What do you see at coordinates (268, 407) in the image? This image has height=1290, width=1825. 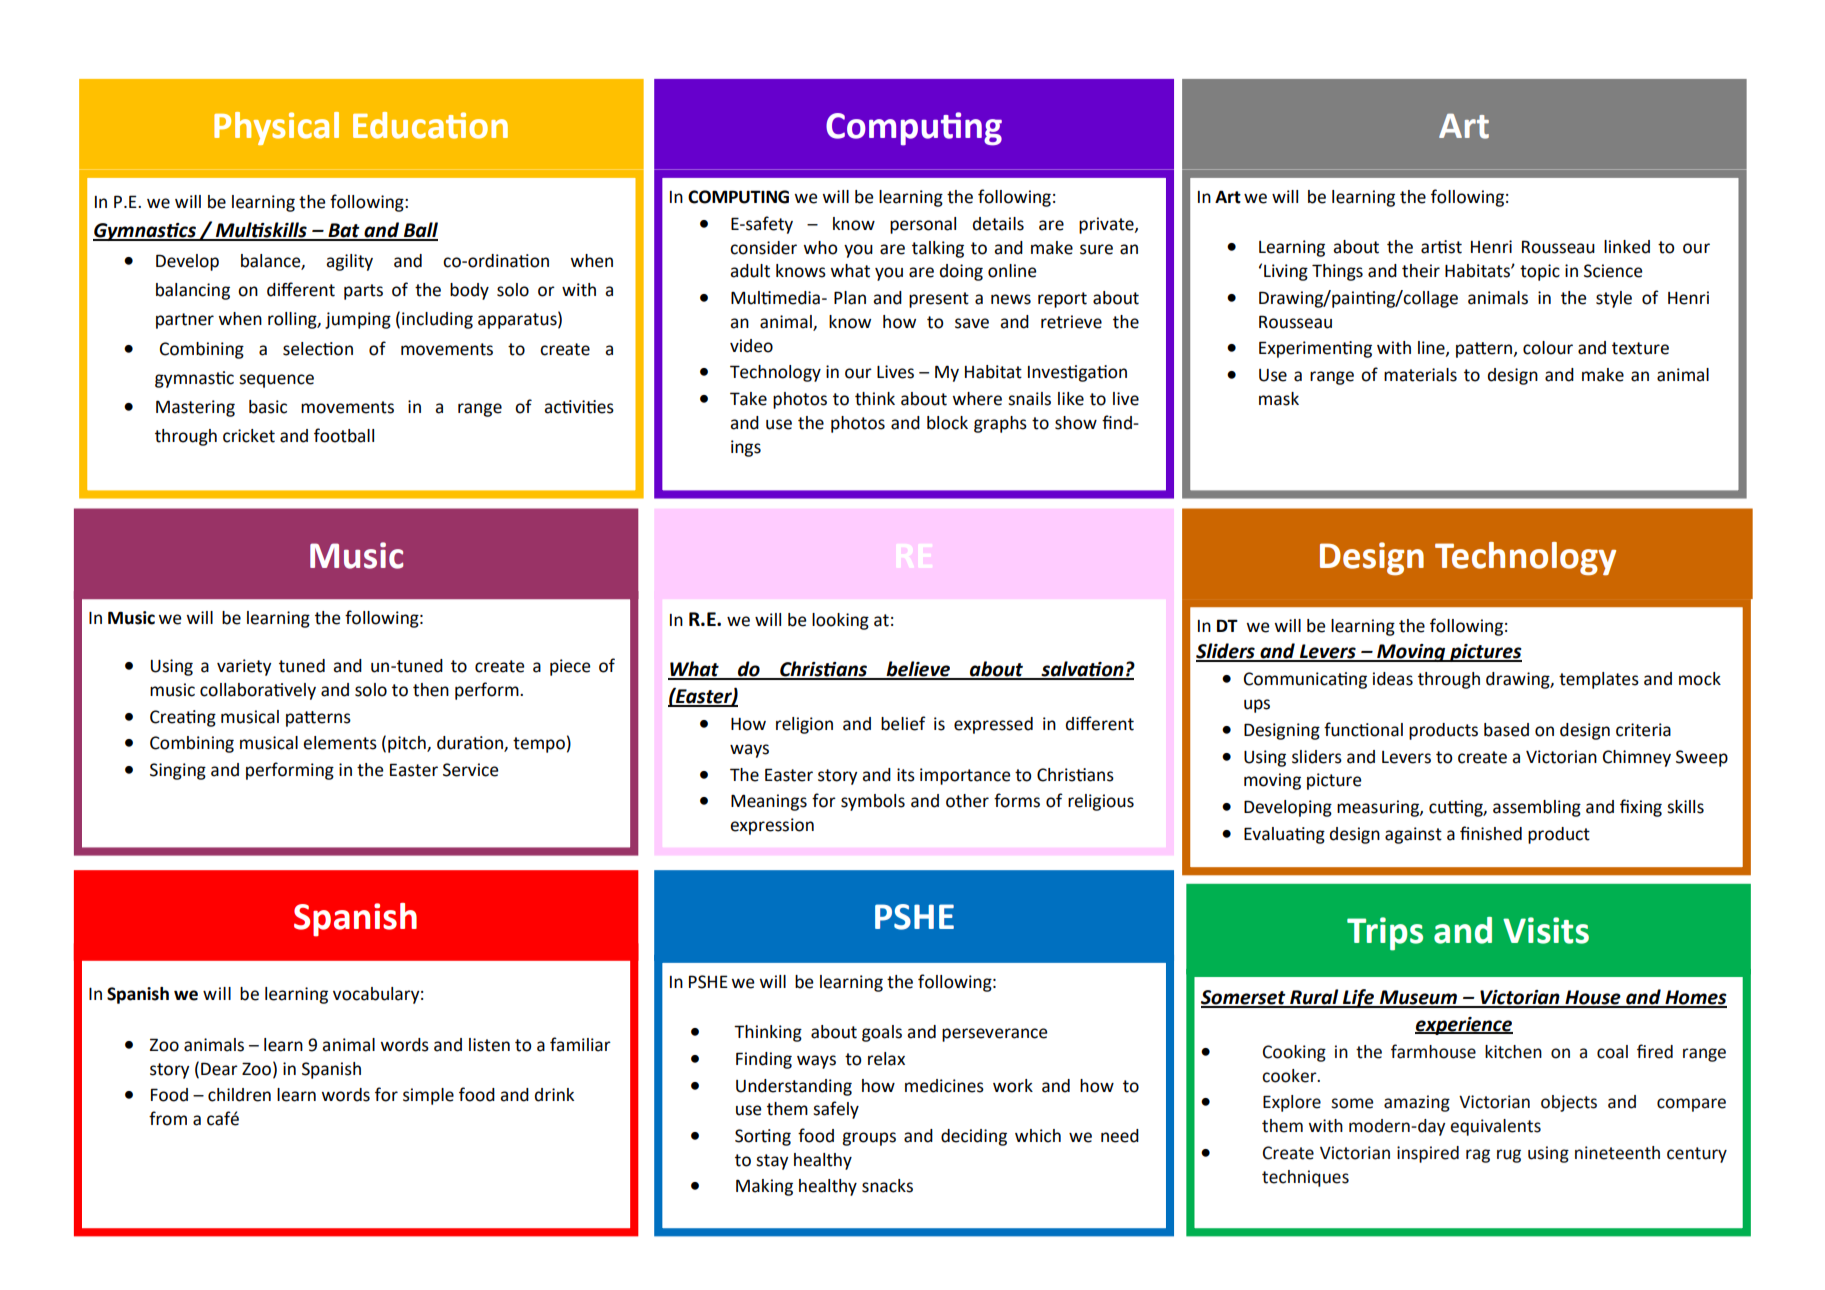 I see `basic` at bounding box center [268, 407].
